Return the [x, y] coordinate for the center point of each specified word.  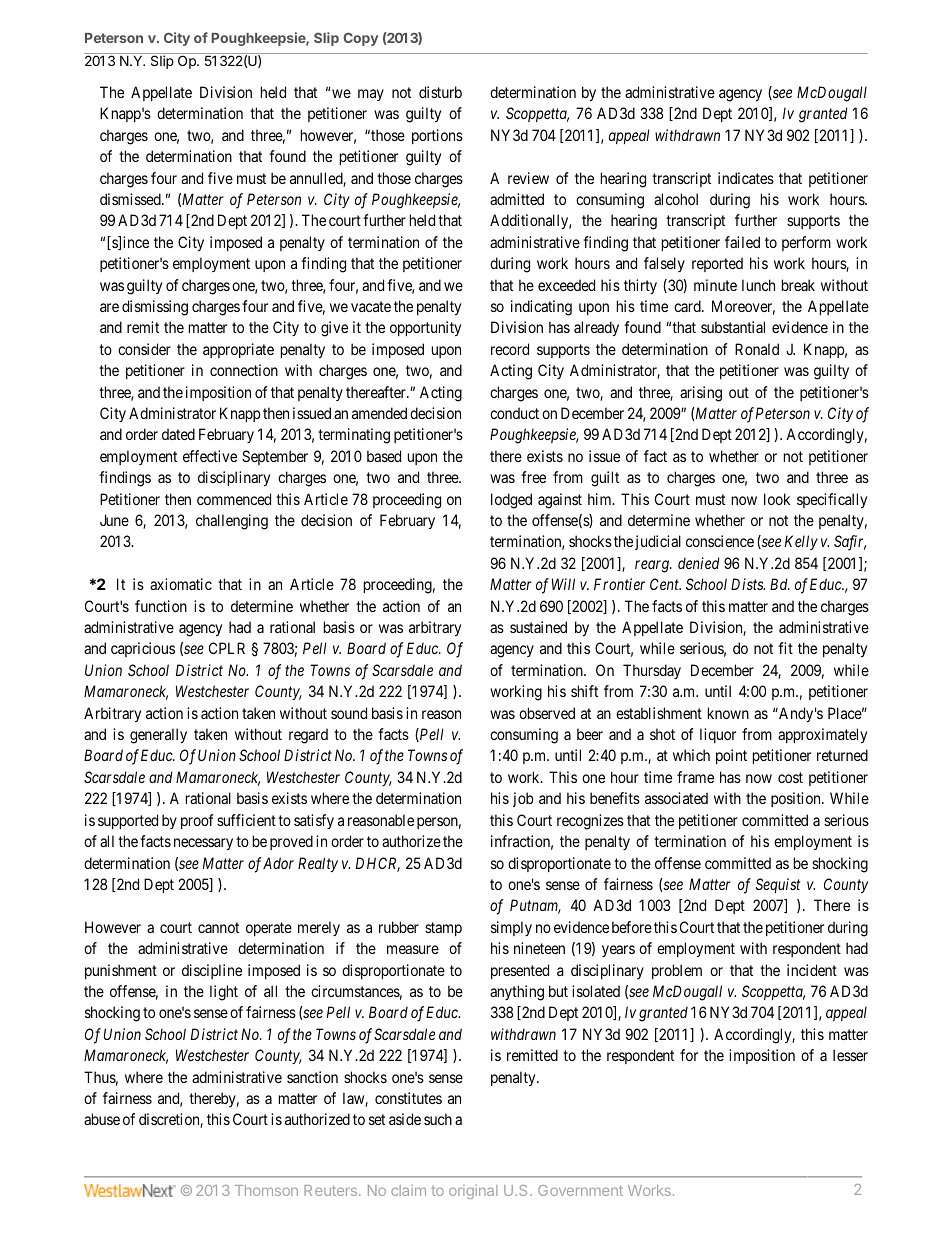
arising [701, 394]
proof [197, 821]
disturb [440, 92]
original [473, 1192]
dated [178, 434]
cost [790, 777]
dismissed [131, 199]
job [523, 799]
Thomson [266, 1190]
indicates [746, 178]
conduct [514, 413]
